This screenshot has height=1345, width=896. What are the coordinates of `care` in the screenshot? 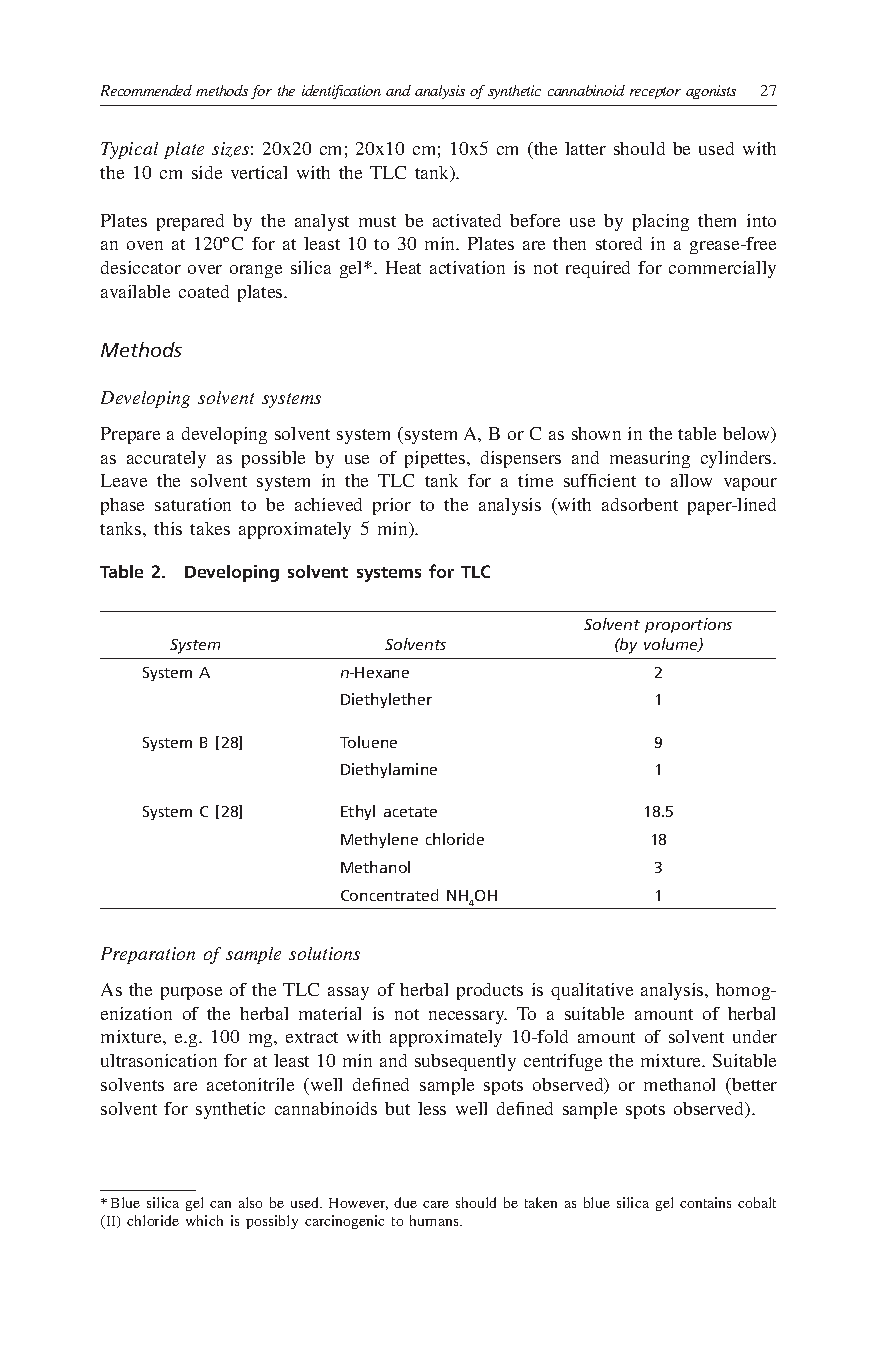 It's located at (436, 1204).
